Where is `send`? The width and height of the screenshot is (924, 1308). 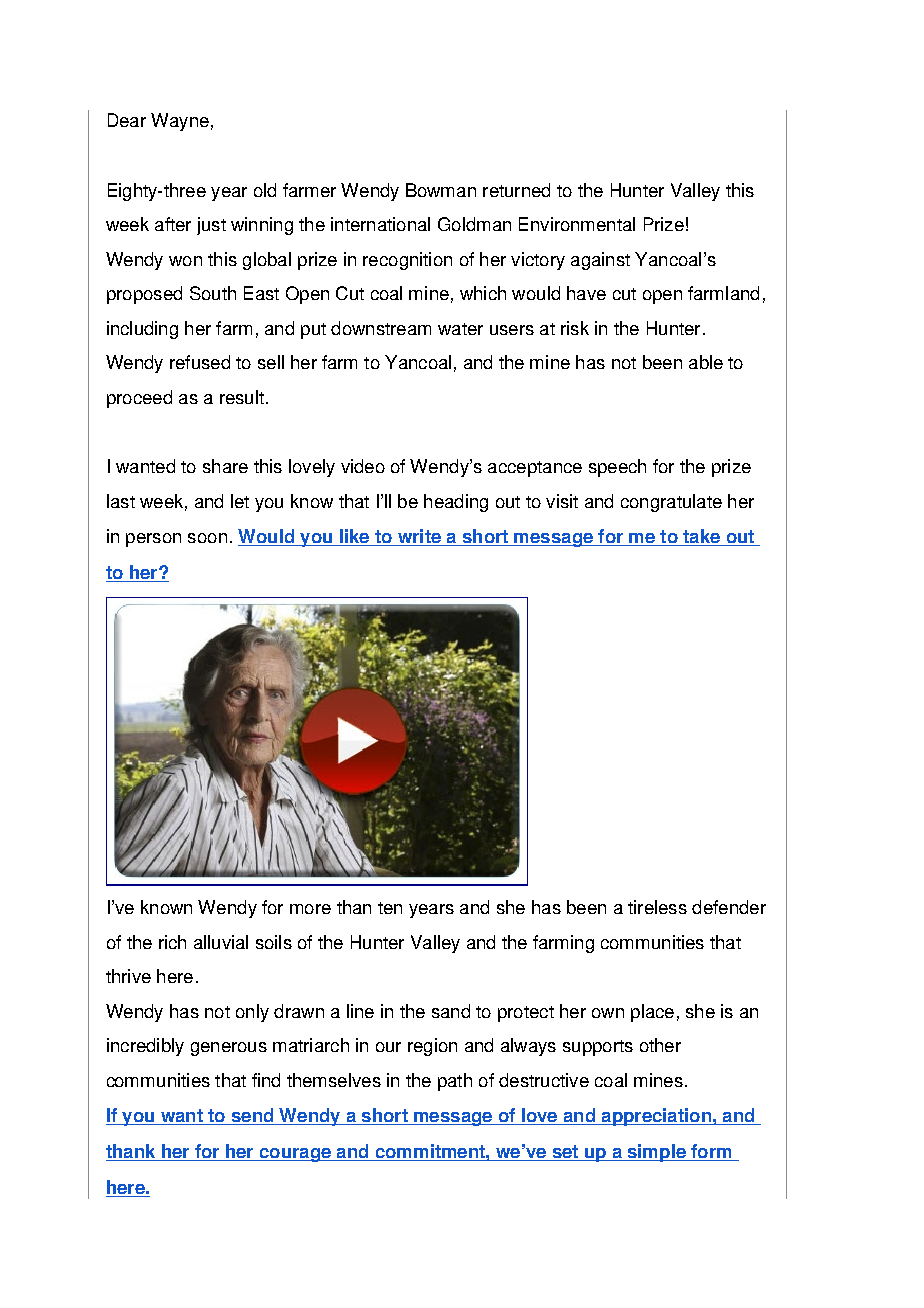
send is located at coordinates (252, 1116).
